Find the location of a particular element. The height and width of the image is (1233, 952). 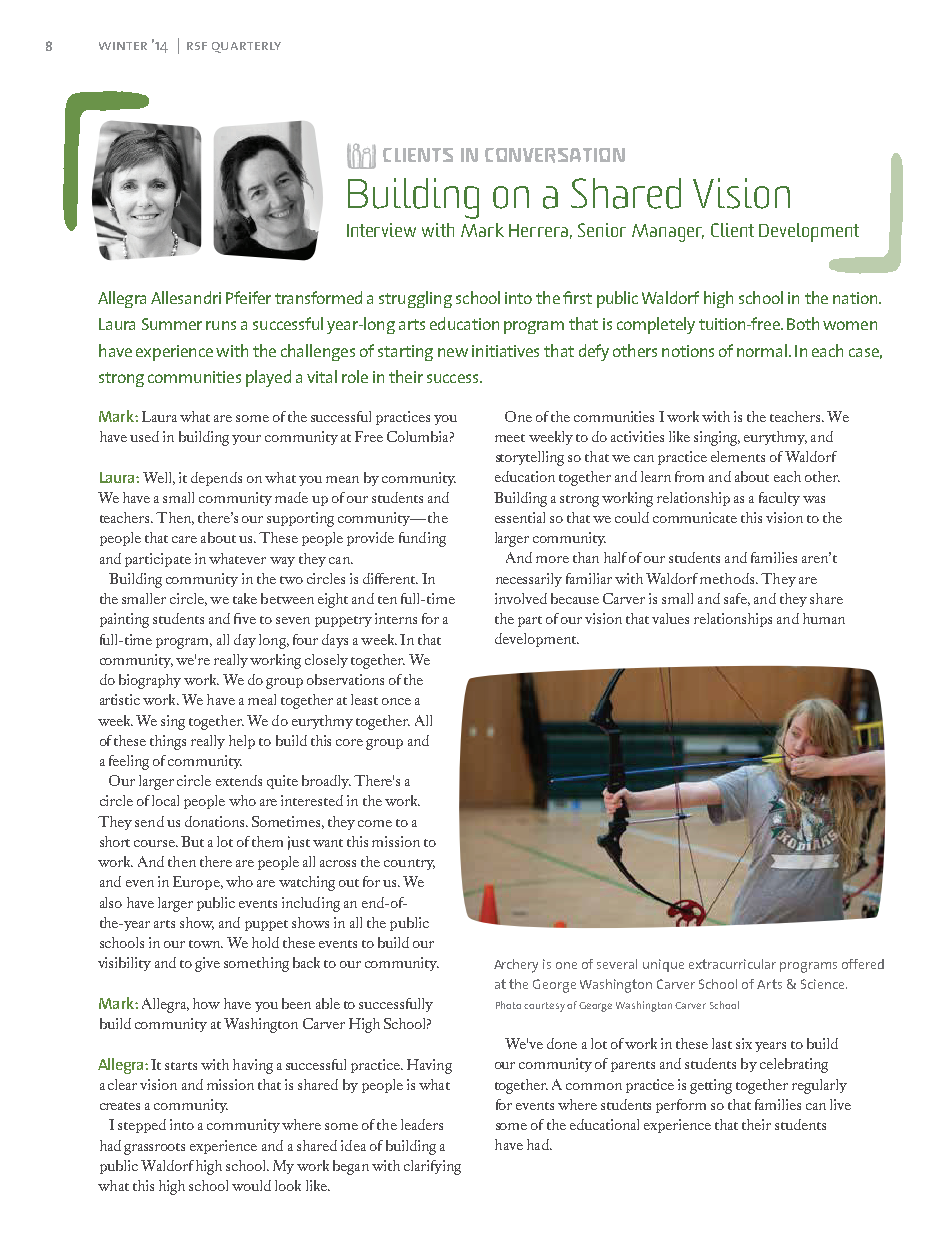

rsf is located at coordinates (197, 46).
